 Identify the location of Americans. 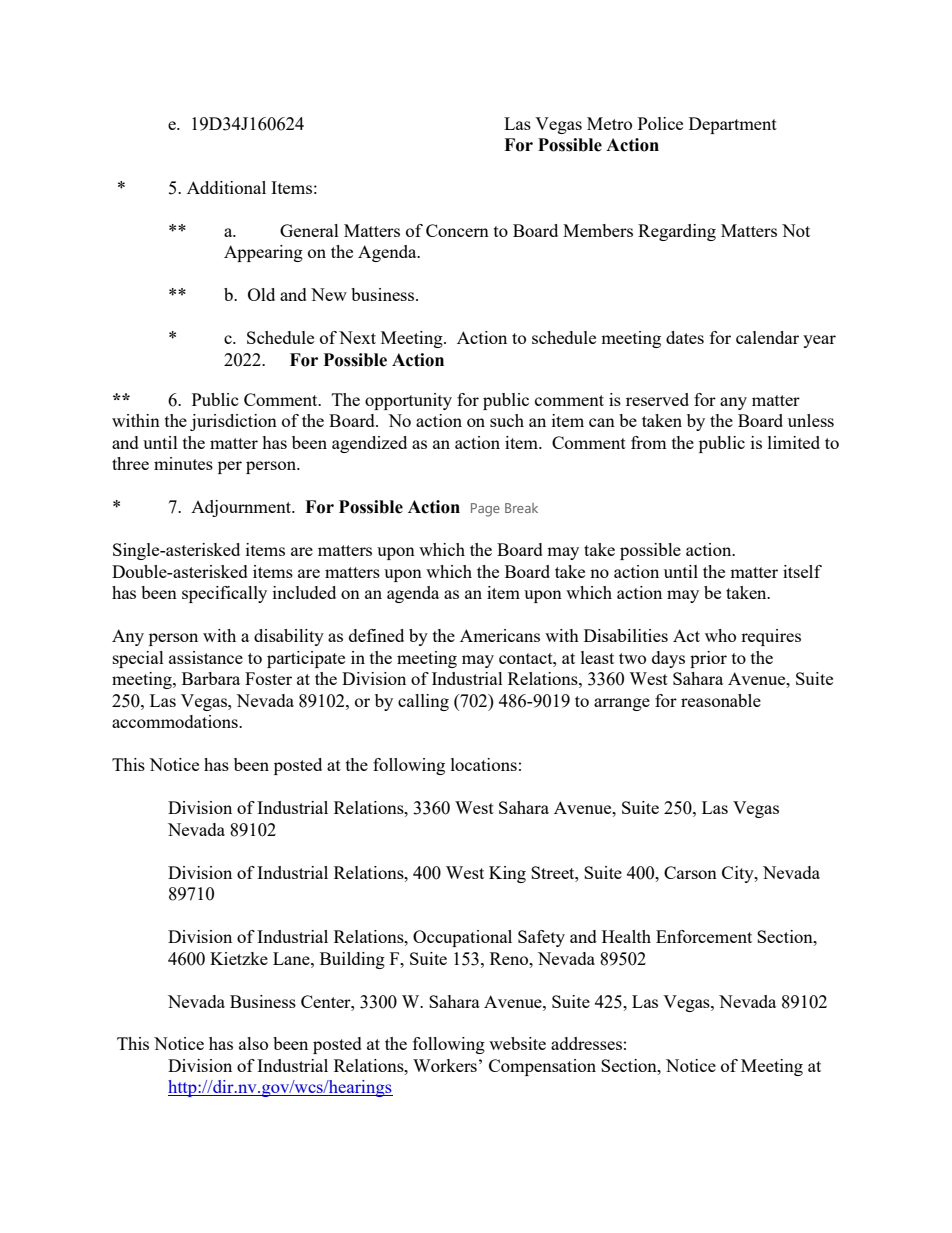
(500, 635).
